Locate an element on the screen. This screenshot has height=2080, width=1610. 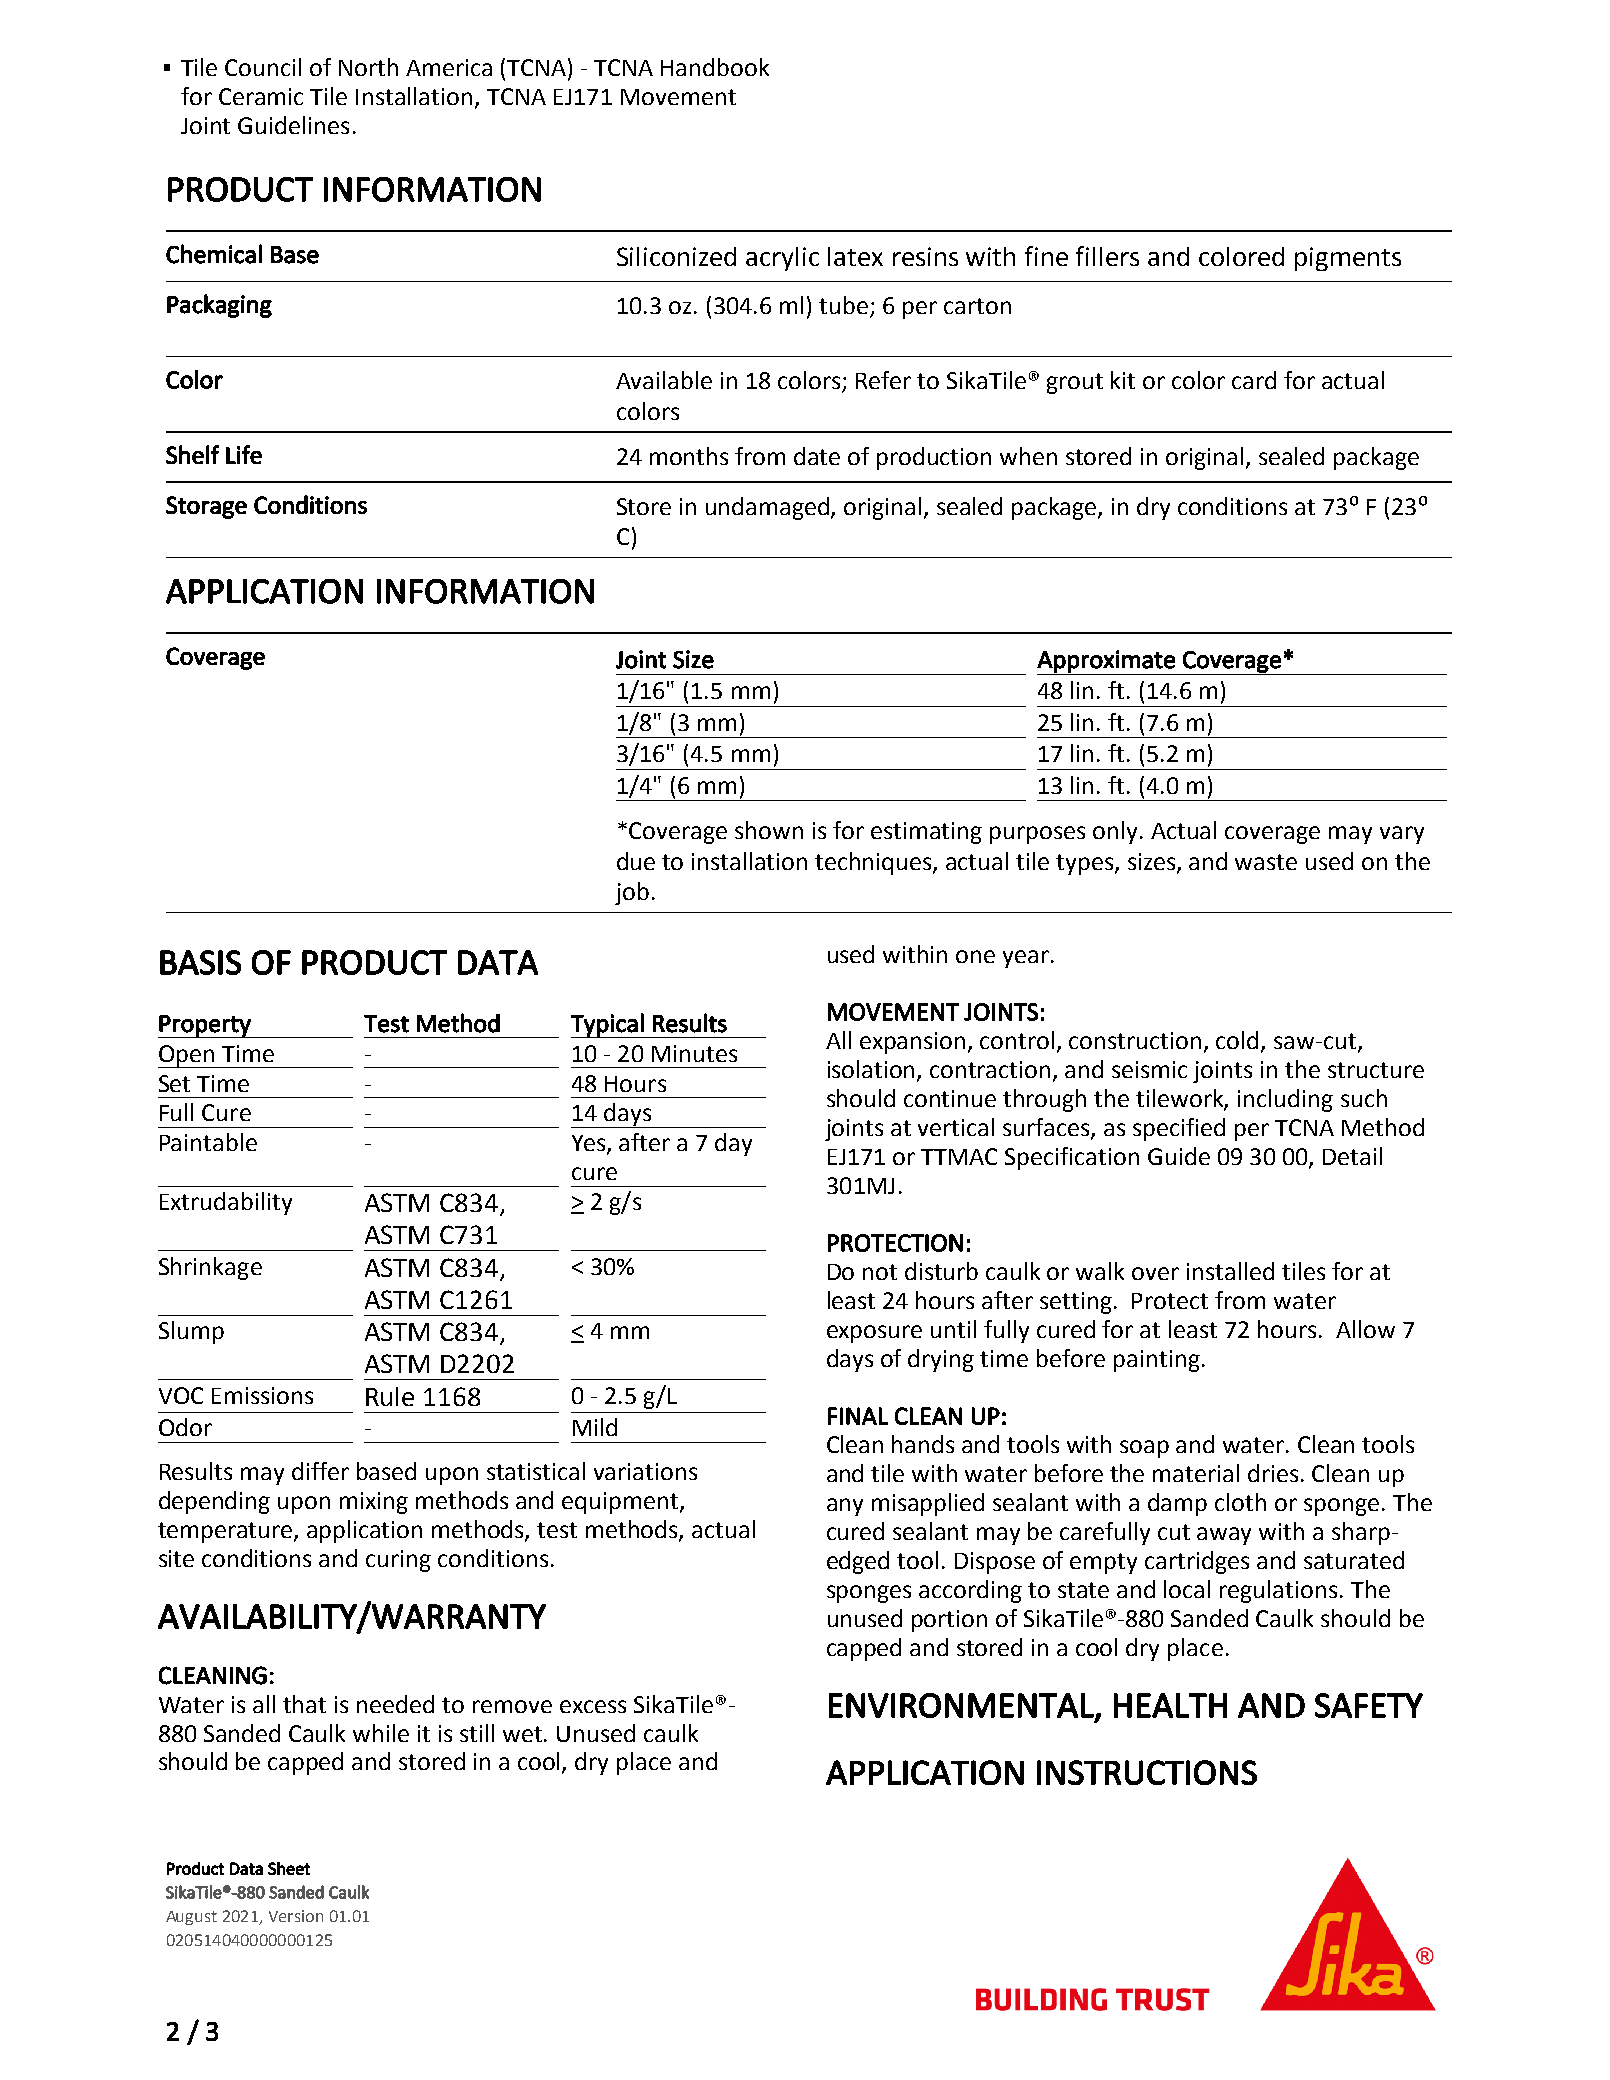
pigments is located at coordinates (1348, 259).
